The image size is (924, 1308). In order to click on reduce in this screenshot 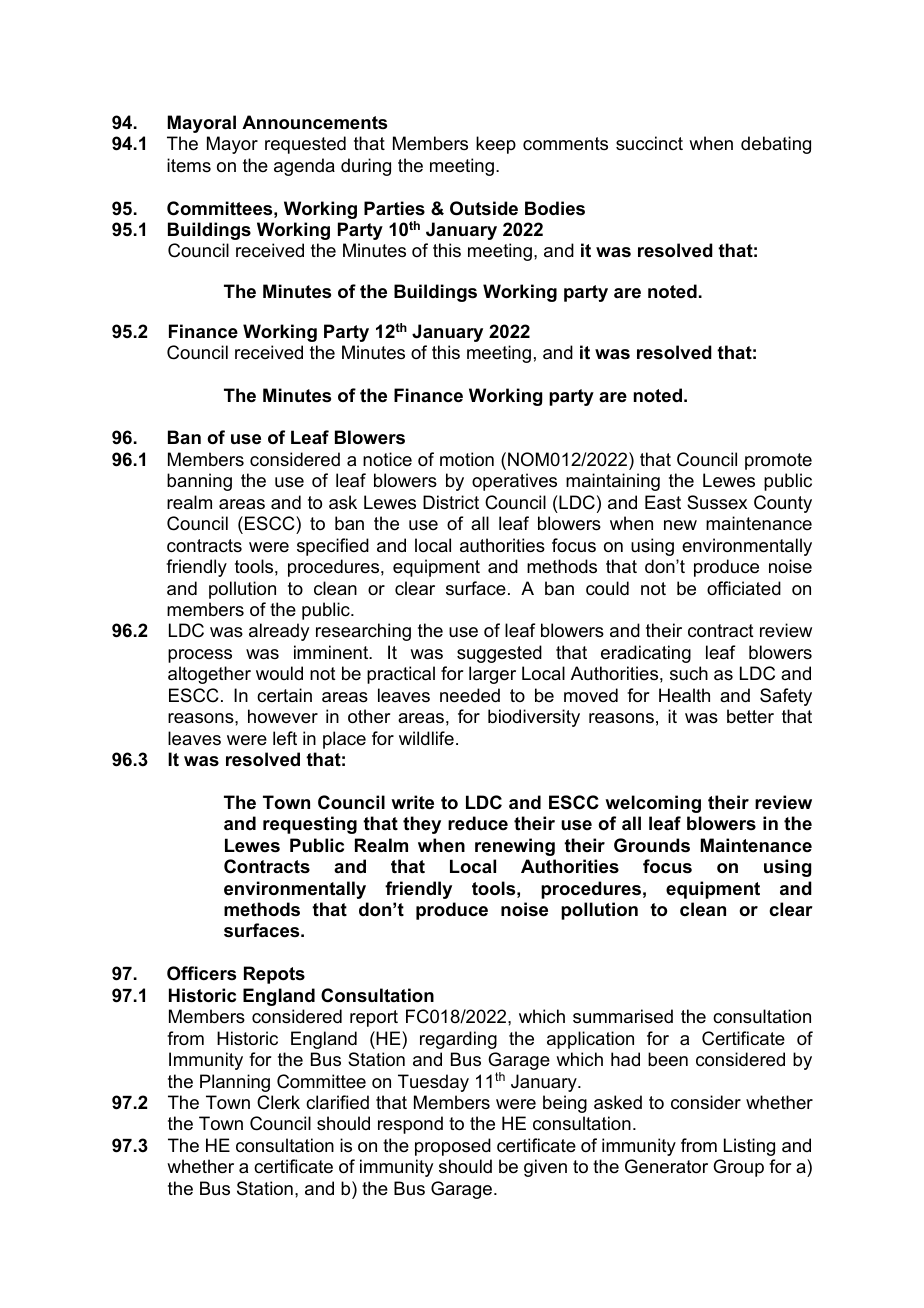, I will do `click(478, 823)`.
